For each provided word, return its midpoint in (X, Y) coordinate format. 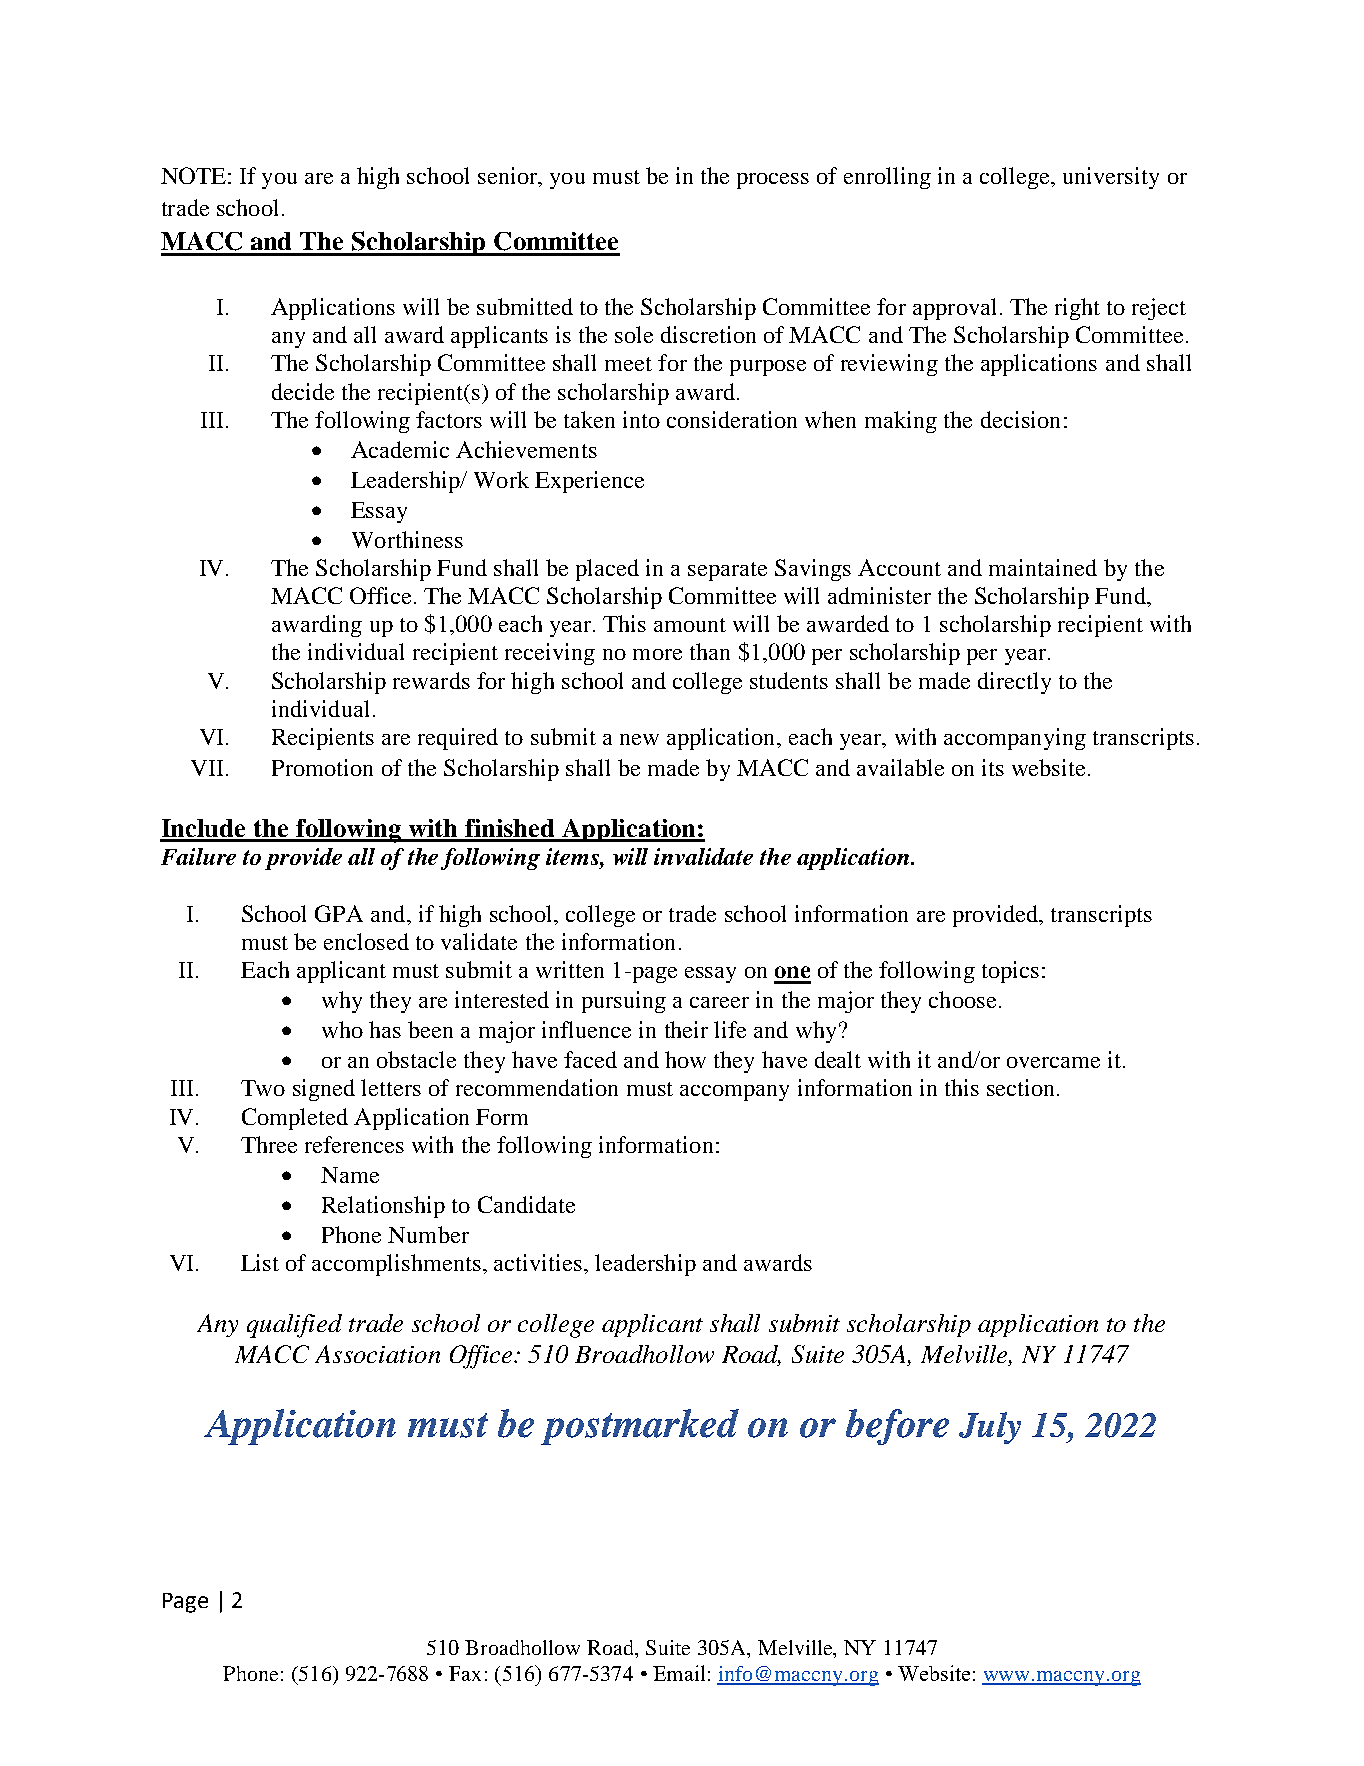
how (685, 1059)
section (1020, 1087)
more (657, 654)
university (1111, 178)
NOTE (193, 175)
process (773, 181)
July (990, 1428)
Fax (465, 1673)
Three (269, 1144)
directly (1014, 683)
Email (679, 1673)
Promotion (322, 767)
